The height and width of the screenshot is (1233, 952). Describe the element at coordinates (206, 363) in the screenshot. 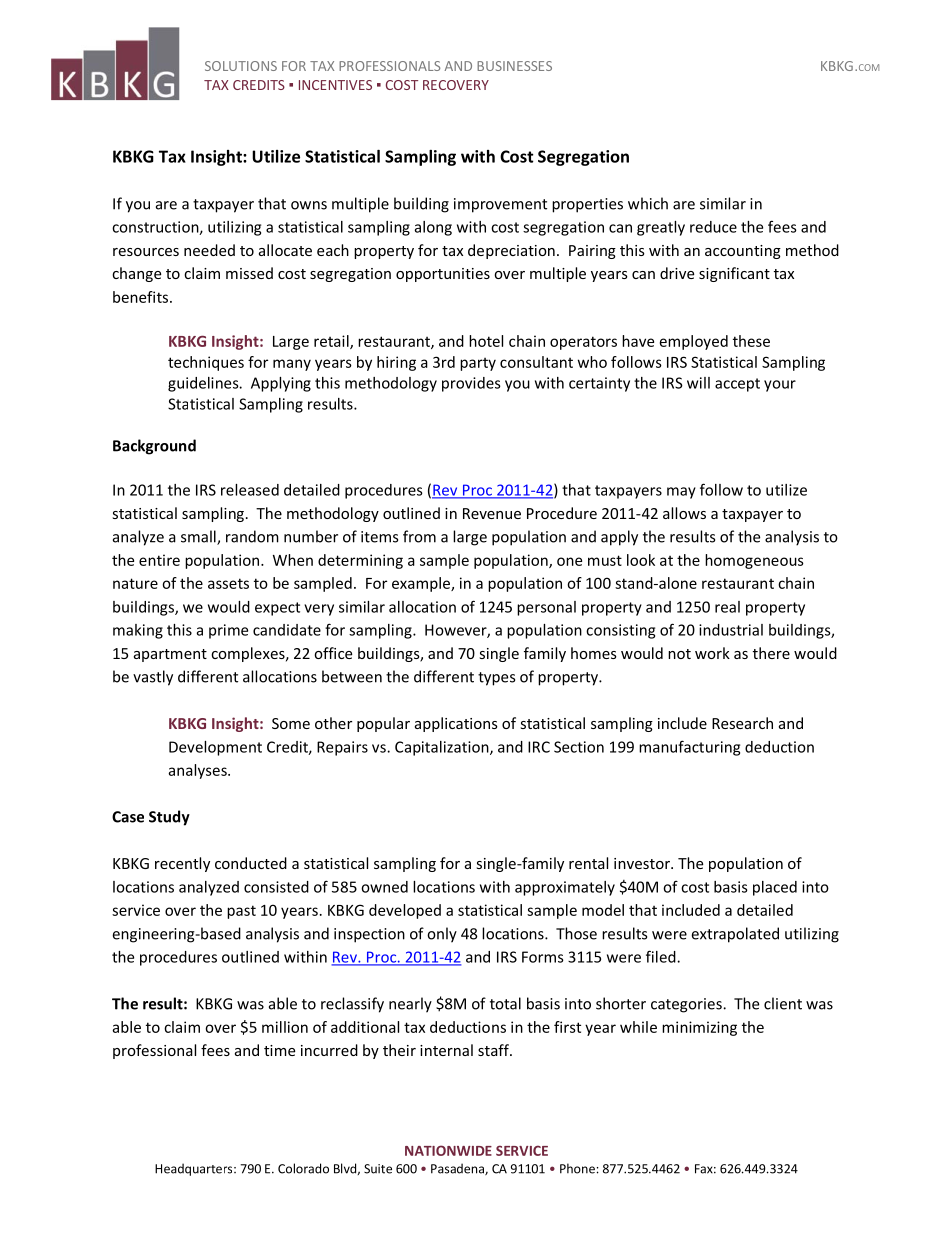

I see `techniques` at that location.
